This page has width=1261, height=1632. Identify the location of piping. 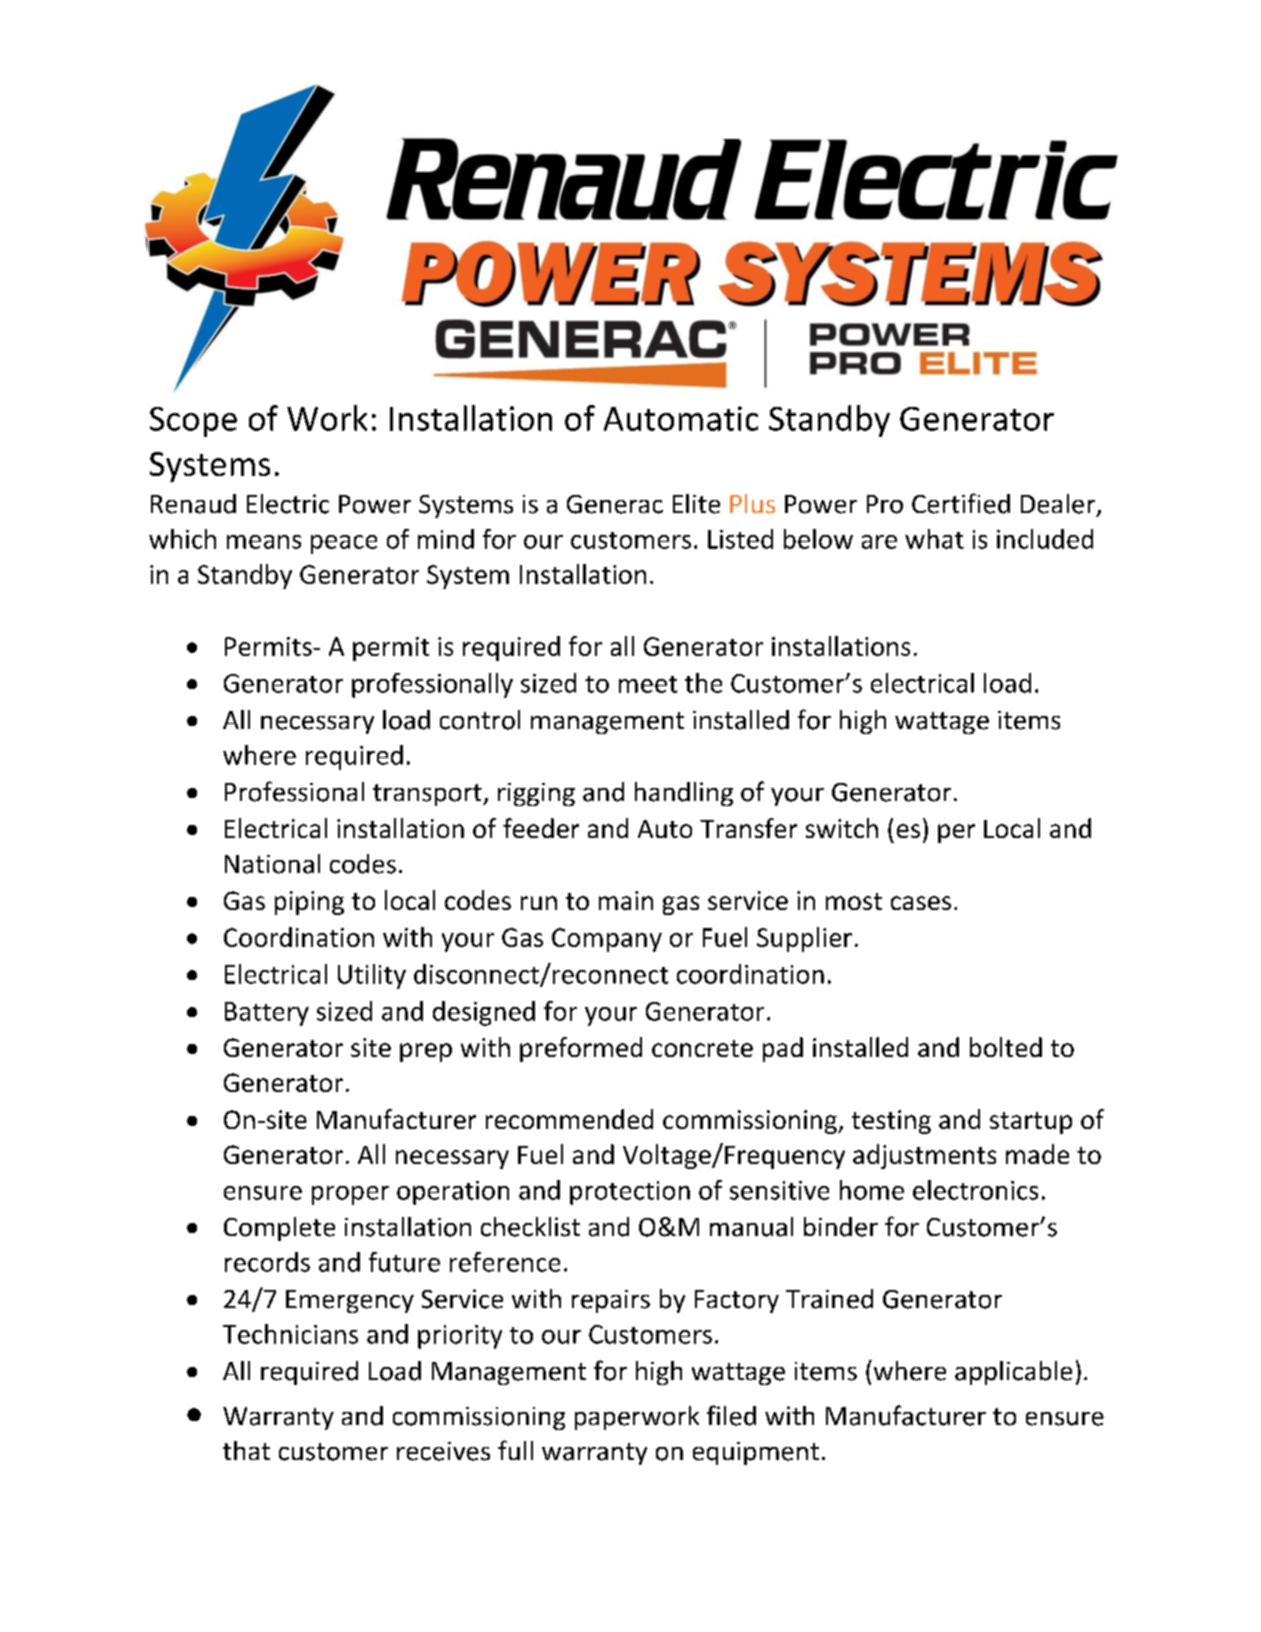
(309, 903).
